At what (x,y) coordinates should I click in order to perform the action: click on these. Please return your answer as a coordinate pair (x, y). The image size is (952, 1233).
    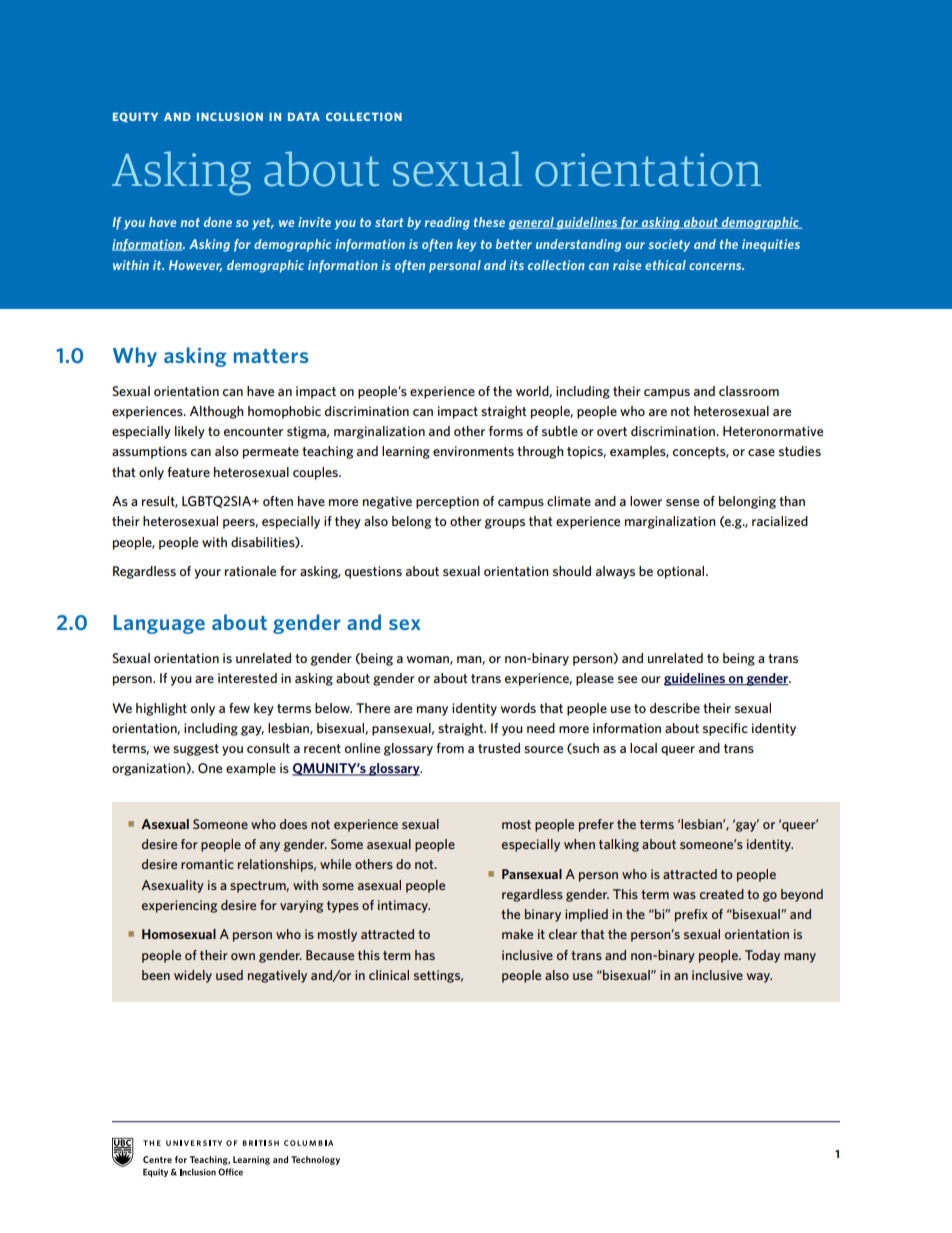
    Looking at the image, I should click on (489, 222).
